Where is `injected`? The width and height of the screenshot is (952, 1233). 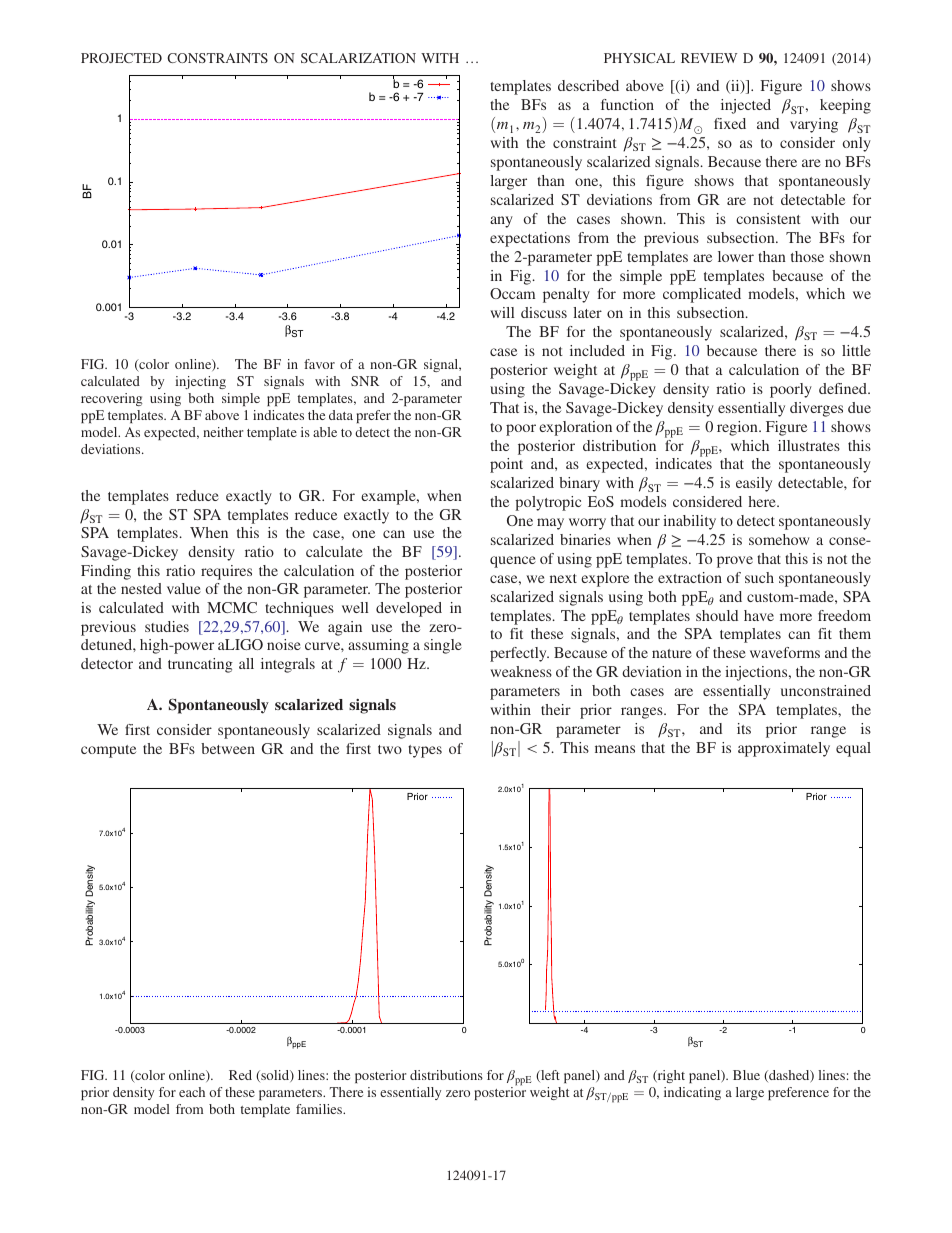
injected is located at coordinates (746, 106).
